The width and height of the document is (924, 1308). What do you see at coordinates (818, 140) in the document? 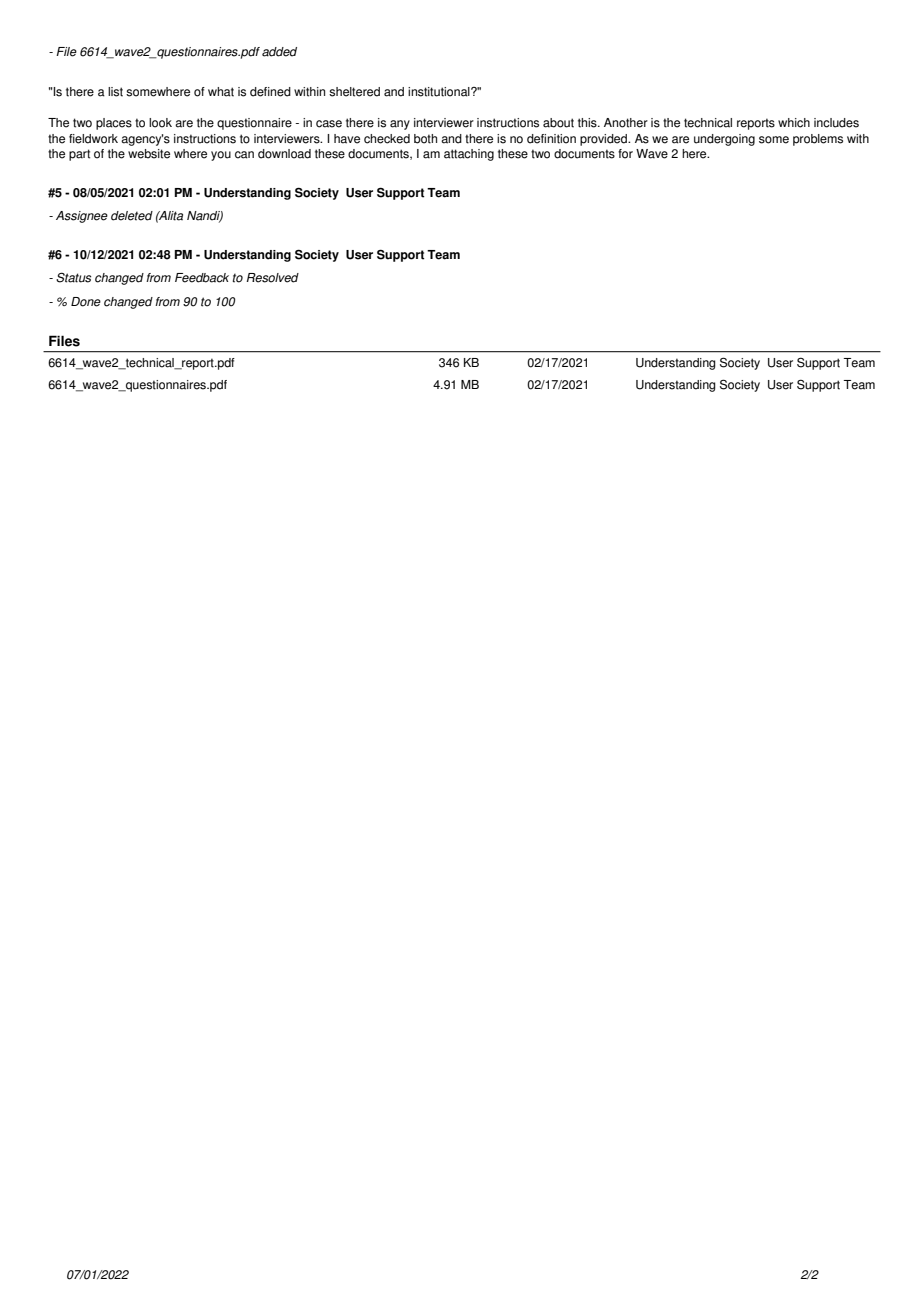
I see `problems` at bounding box center [818, 140].
